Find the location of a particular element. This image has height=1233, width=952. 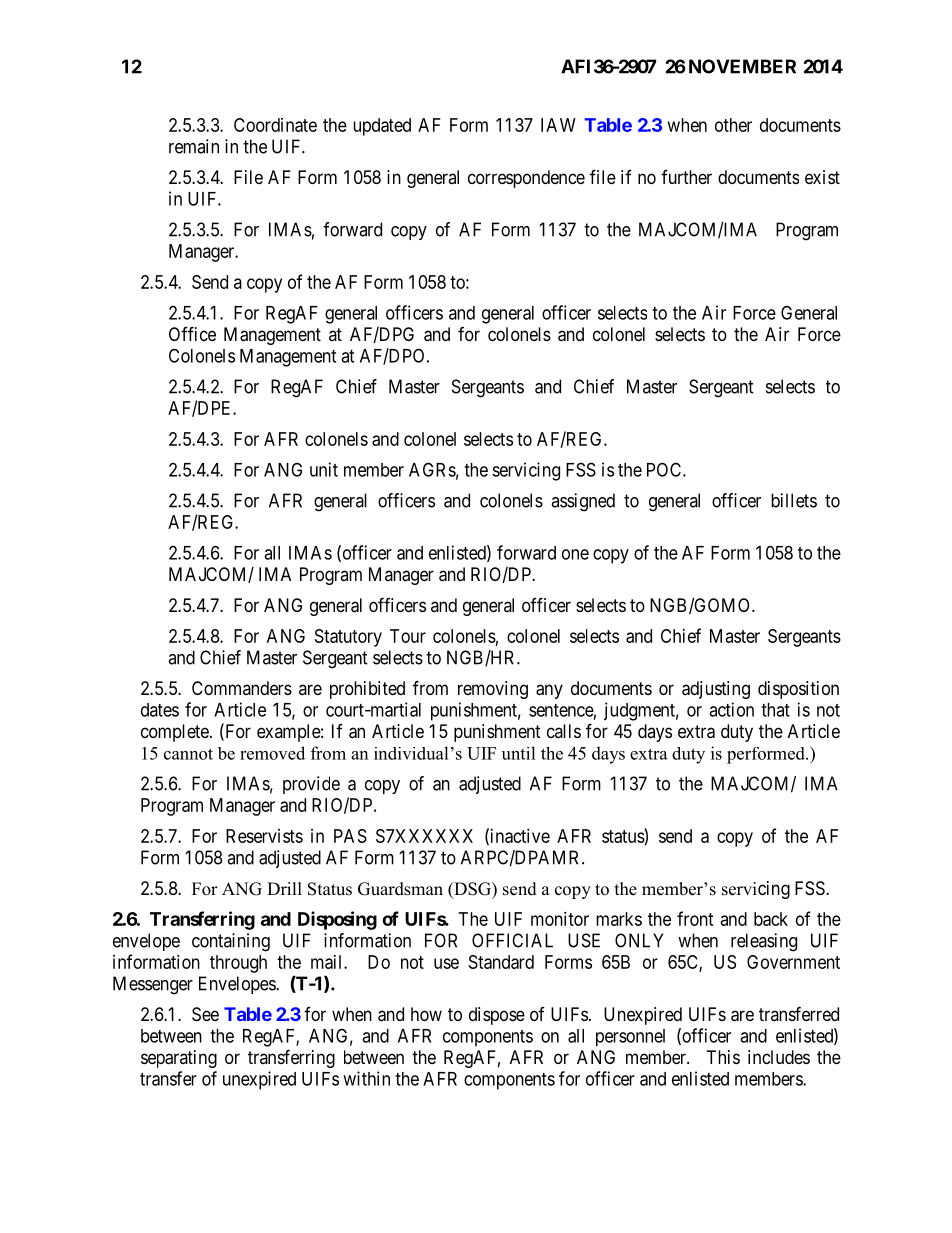

unit is located at coordinates (324, 469).
